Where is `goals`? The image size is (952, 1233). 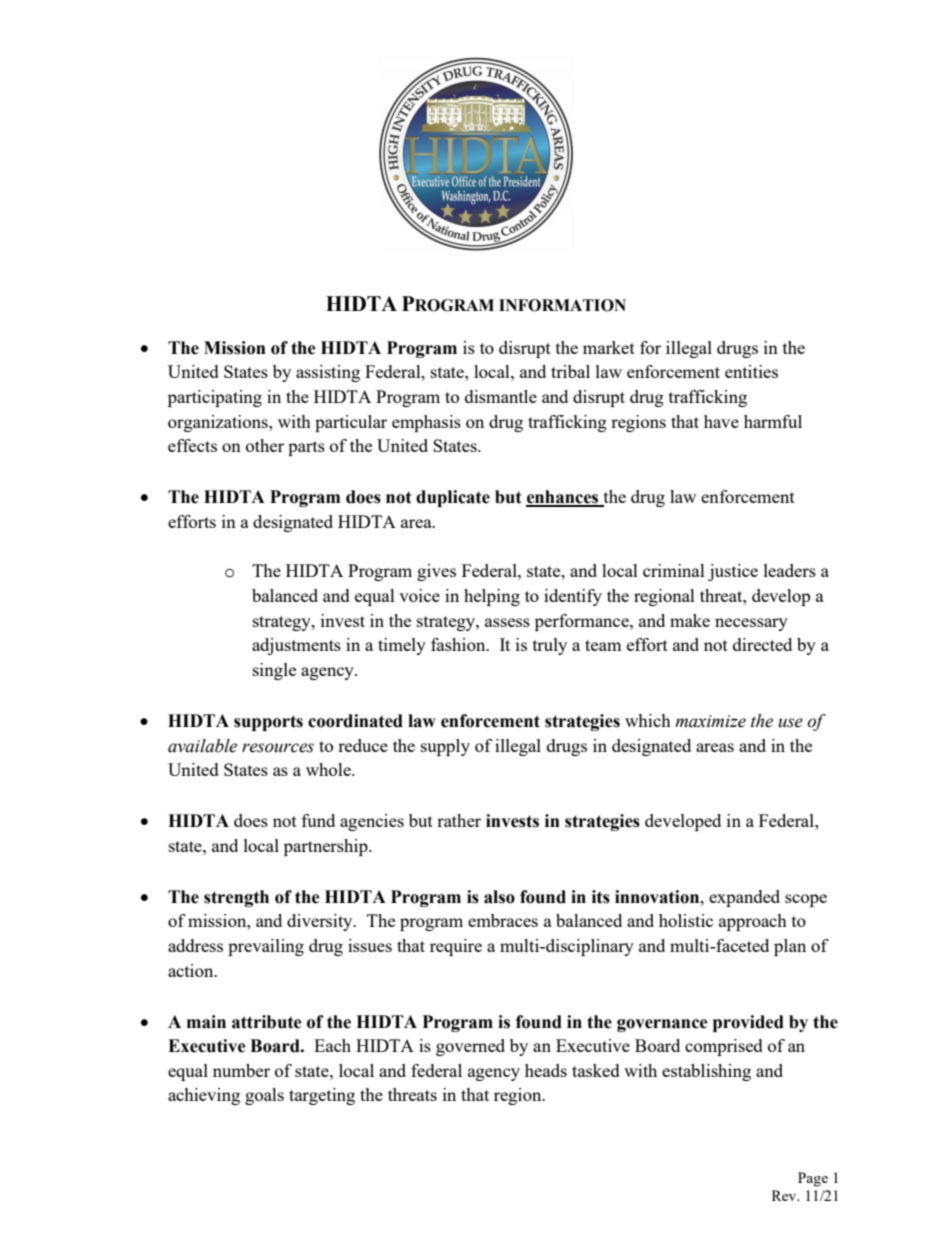 goals is located at coordinates (264, 1096).
